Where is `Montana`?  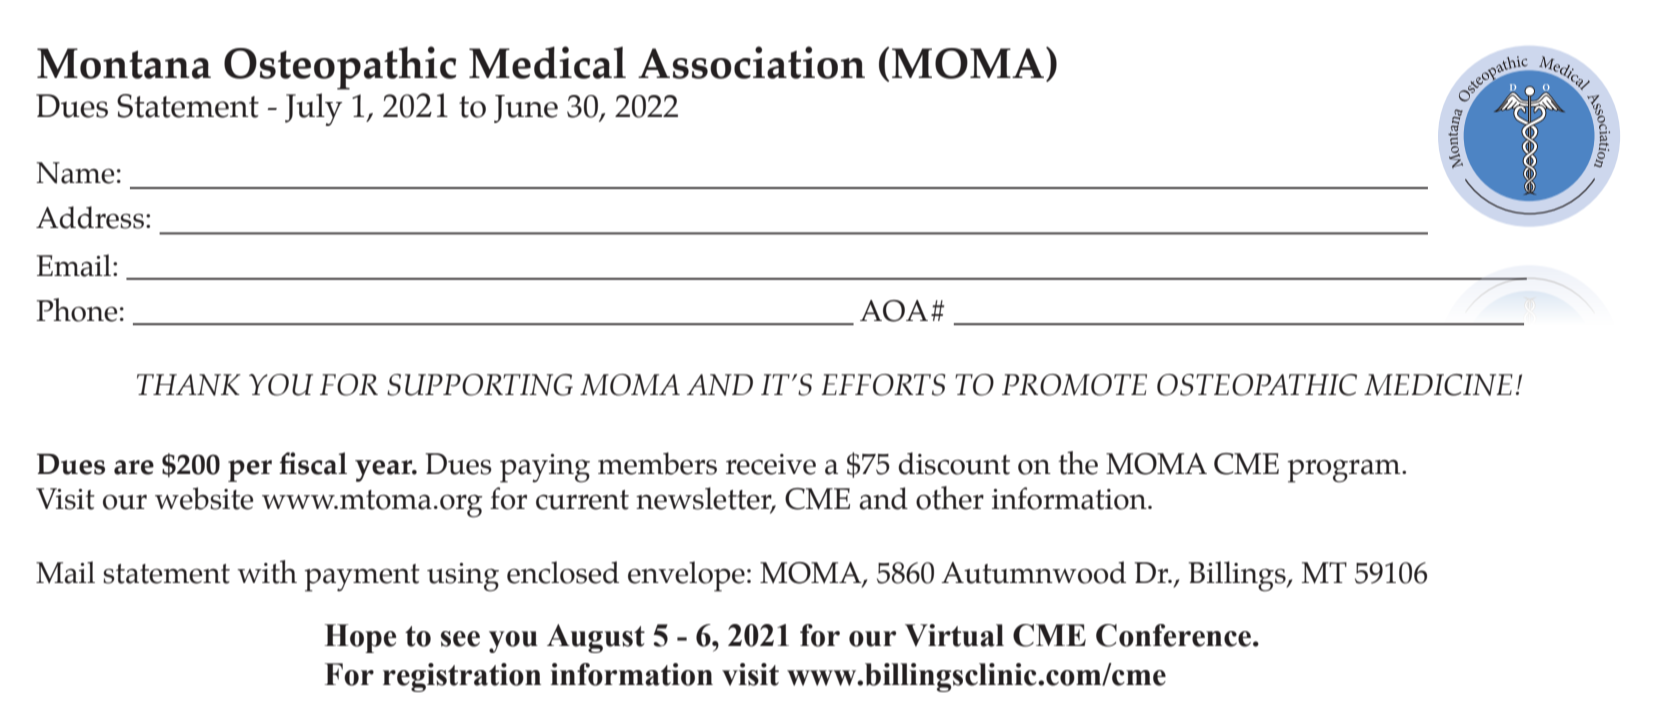 Montana is located at coordinates (124, 63).
